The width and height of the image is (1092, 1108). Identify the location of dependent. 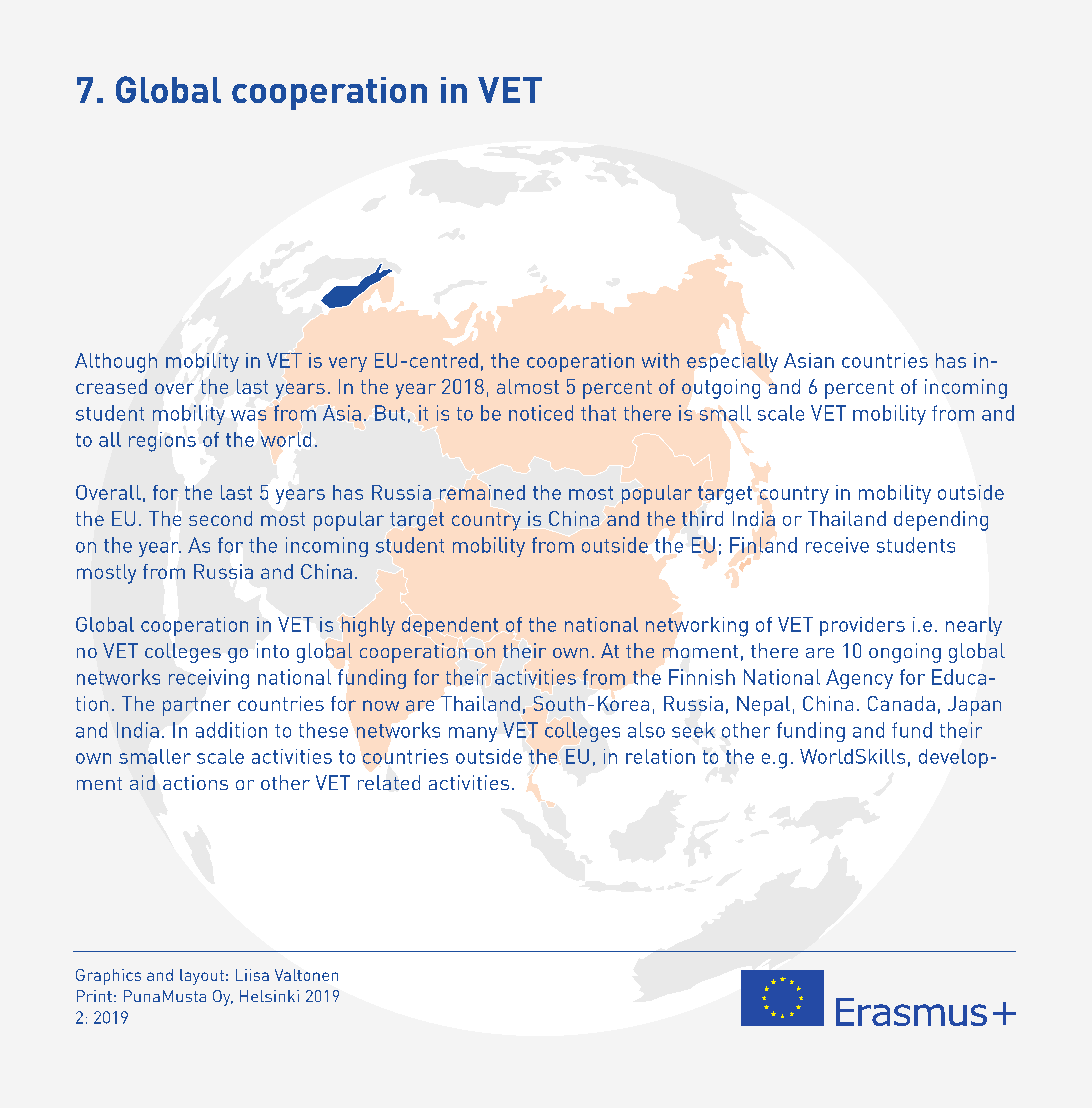
(450, 626).
